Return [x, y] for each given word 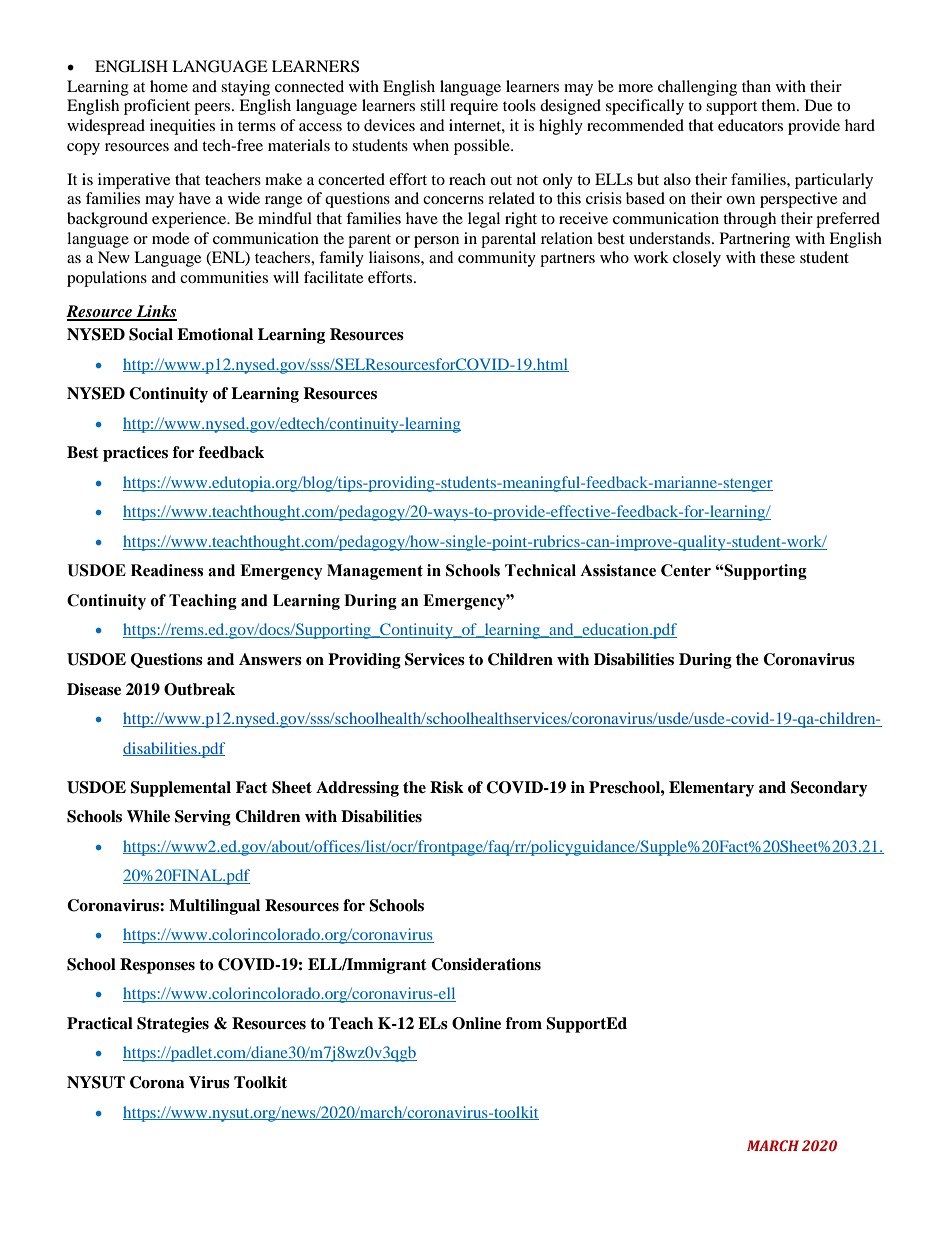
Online [476, 1023]
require [474, 107]
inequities [182, 127]
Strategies [173, 1025]
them [779, 105]
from [524, 1023]
